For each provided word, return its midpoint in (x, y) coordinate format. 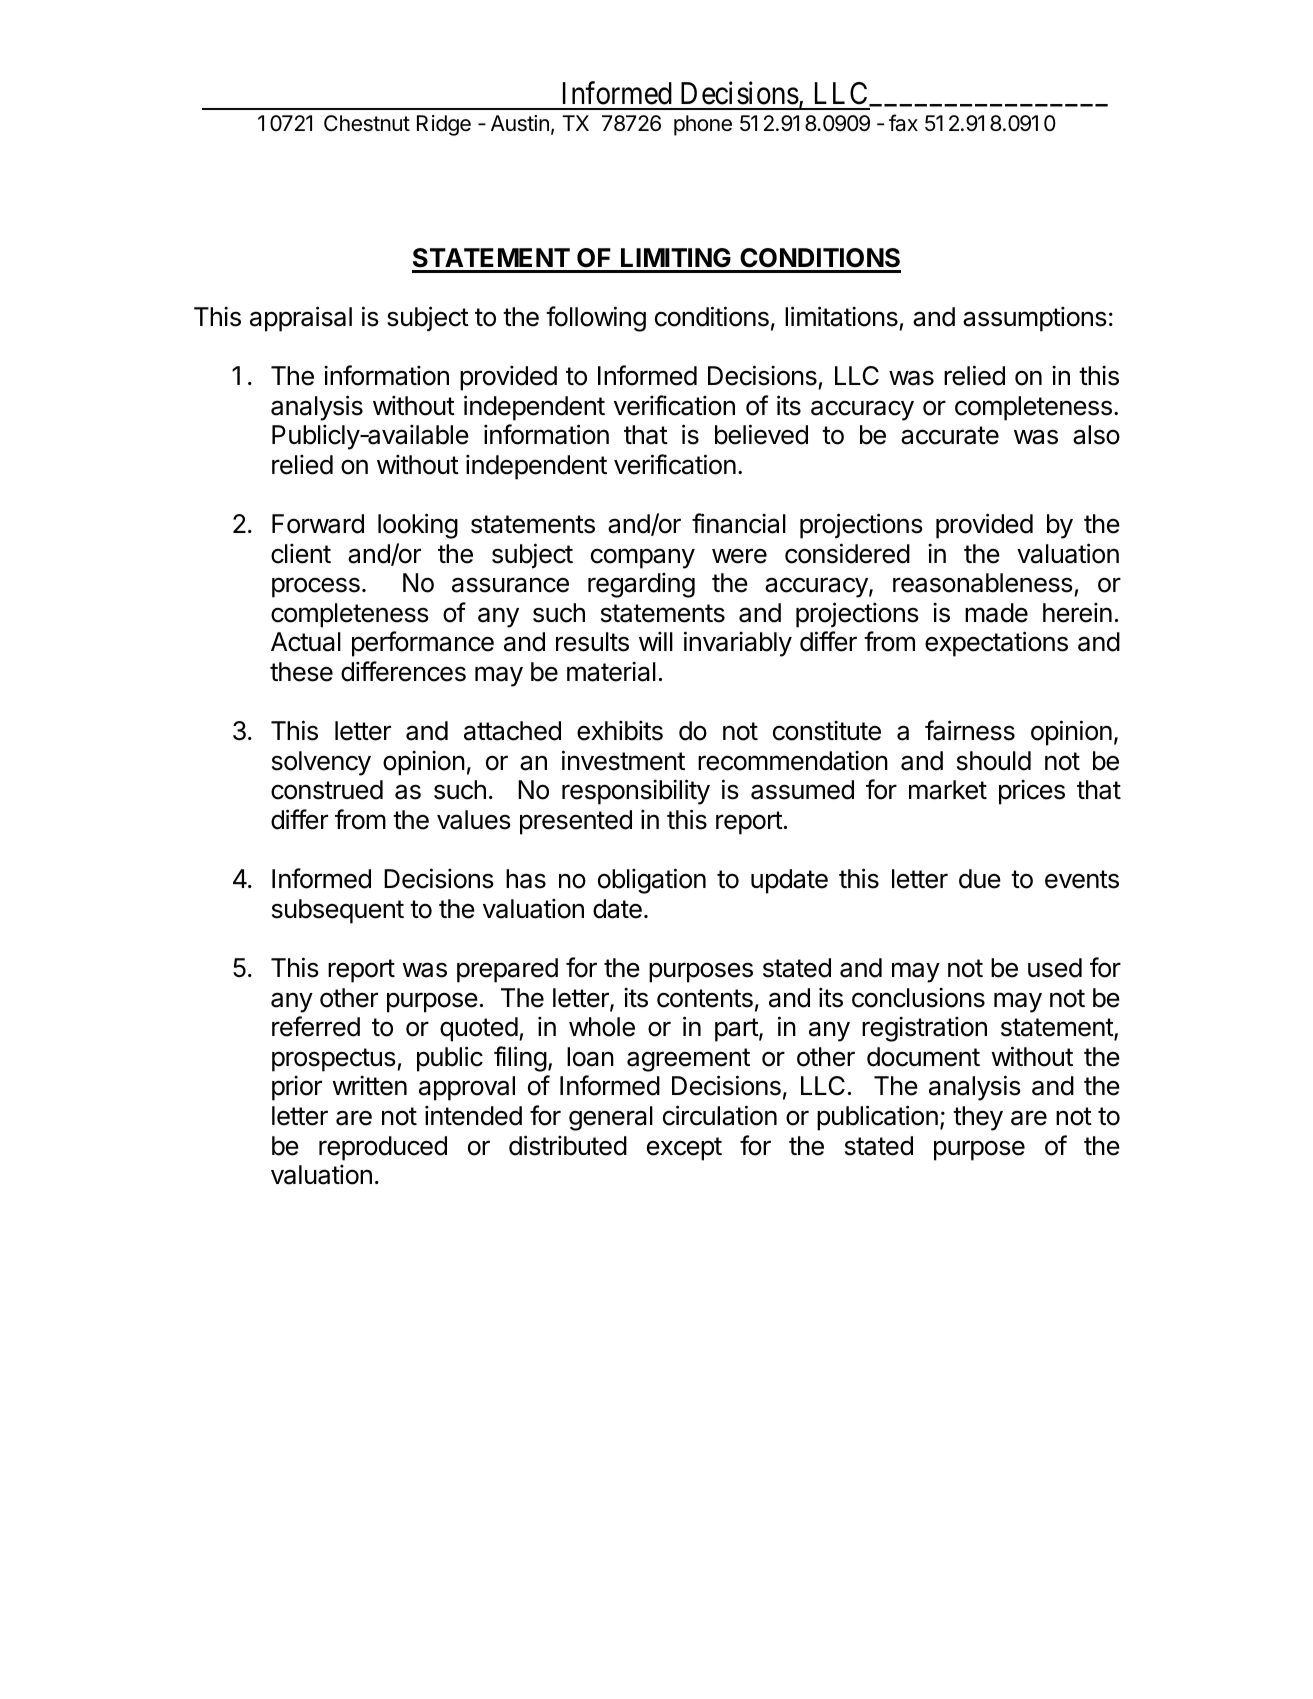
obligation (652, 881)
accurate (950, 435)
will (656, 641)
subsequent (338, 911)
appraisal (301, 319)
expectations (996, 644)
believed (761, 434)
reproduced (383, 1148)
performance (423, 644)
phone (703, 125)
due (980, 879)
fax (903, 123)
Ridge (444, 125)
